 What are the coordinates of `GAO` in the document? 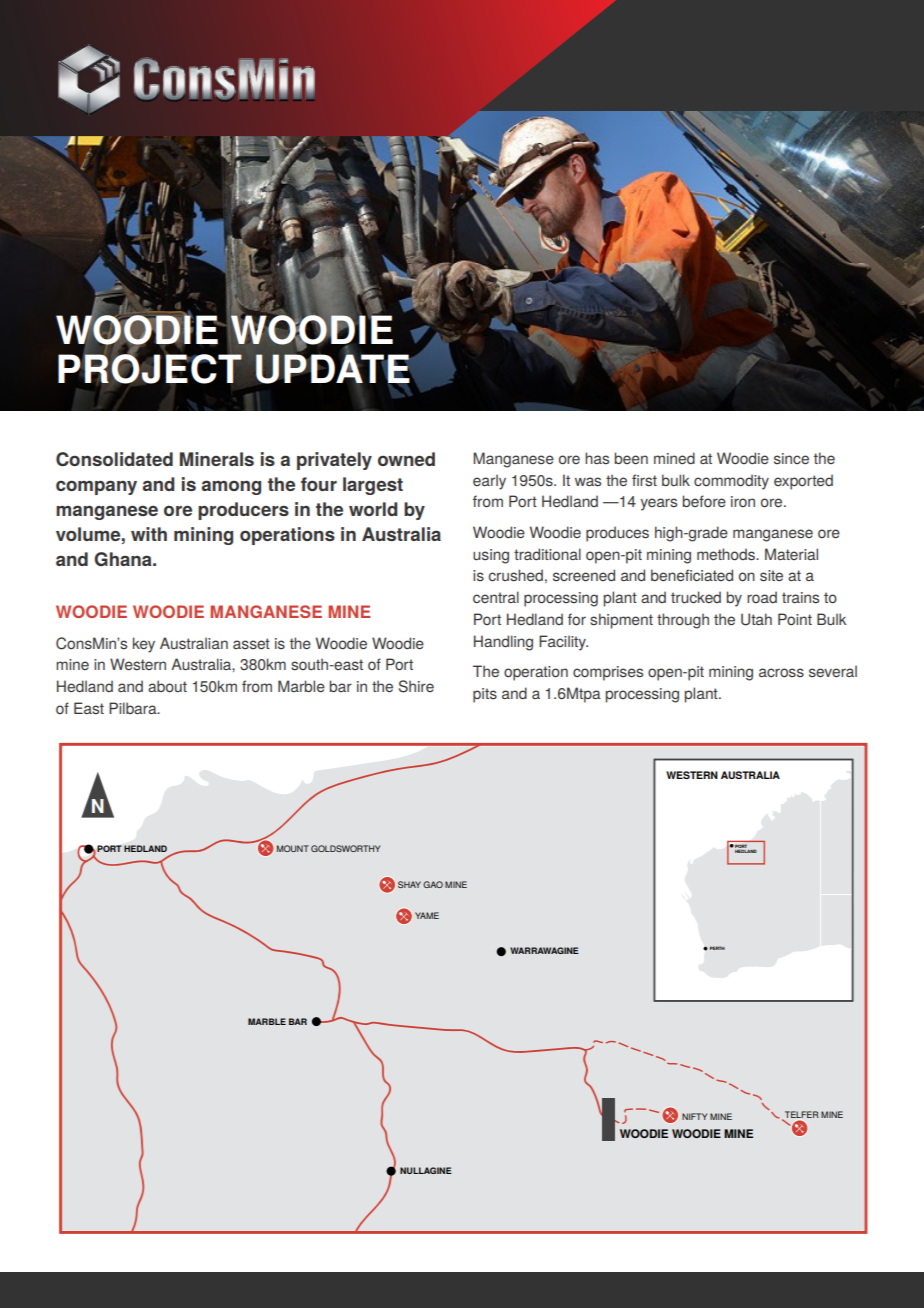 It's located at (433, 884).
